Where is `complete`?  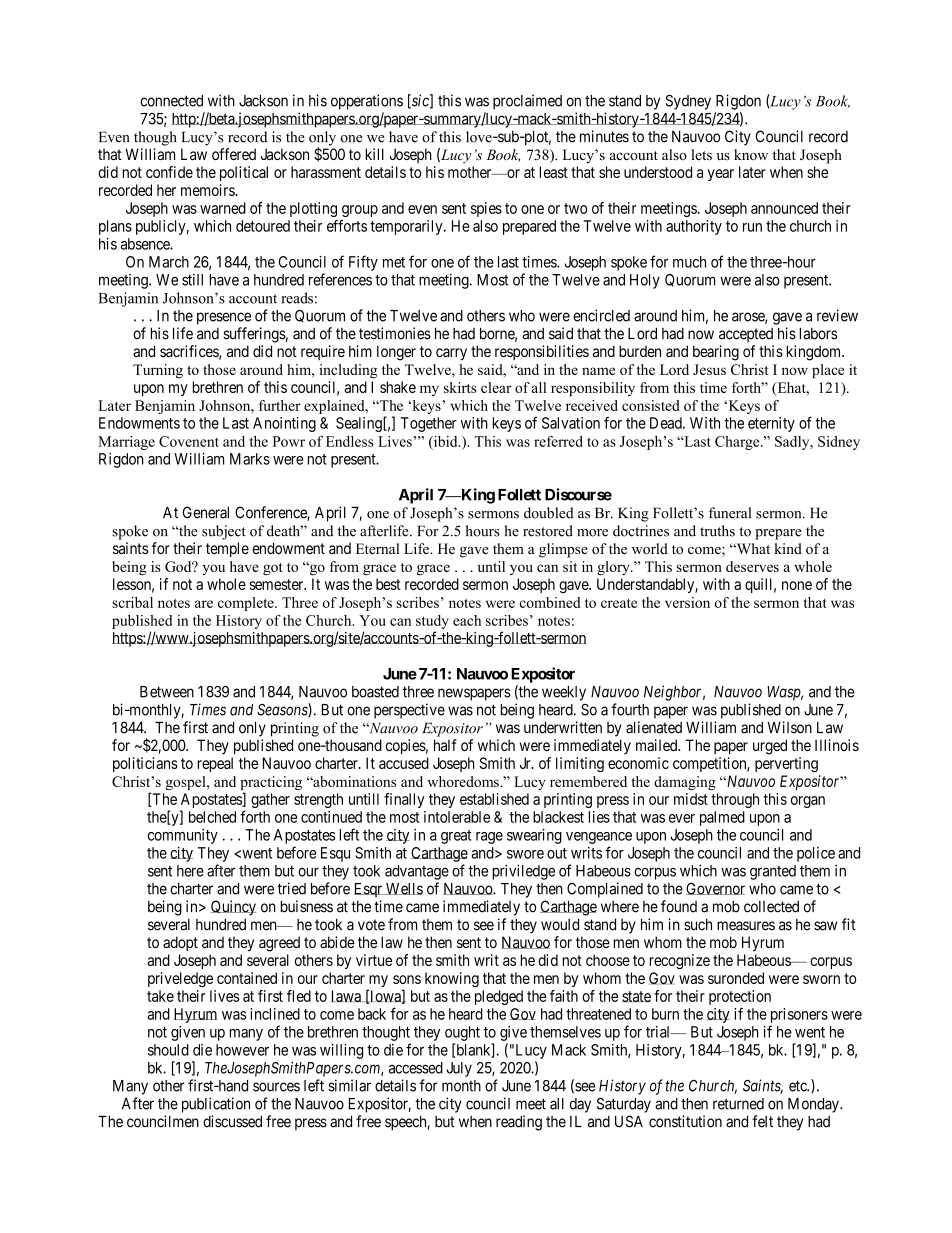 complete is located at coordinates (247, 604).
